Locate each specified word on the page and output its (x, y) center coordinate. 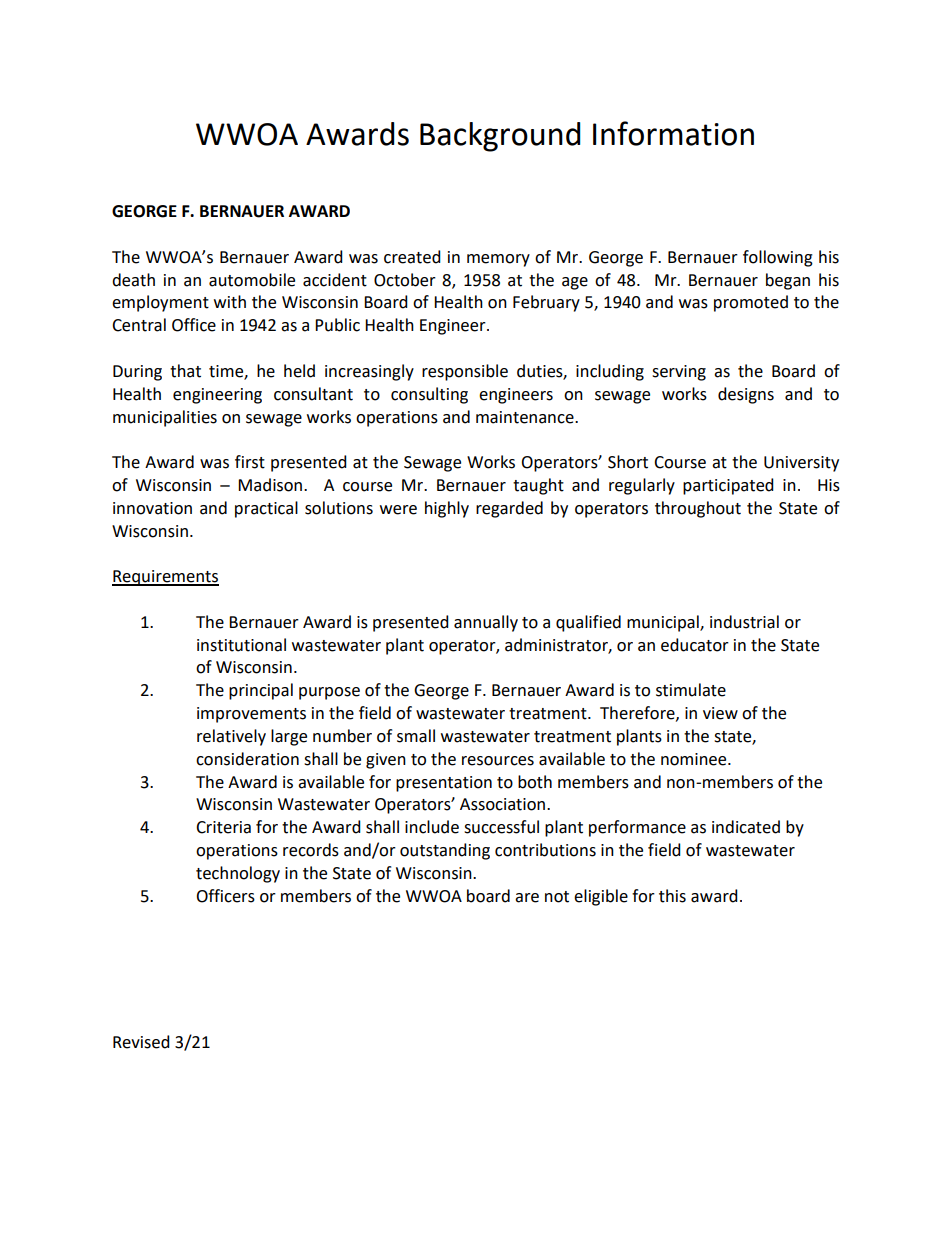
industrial (744, 622)
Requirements (165, 578)
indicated (746, 827)
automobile (252, 280)
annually (486, 623)
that (185, 371)
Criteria (223, 827)
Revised (141, 1042)
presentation (444, 784)
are (527, 898)
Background (500, 137)
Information (673, 133)
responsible (465, 372)
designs (746, 395)
